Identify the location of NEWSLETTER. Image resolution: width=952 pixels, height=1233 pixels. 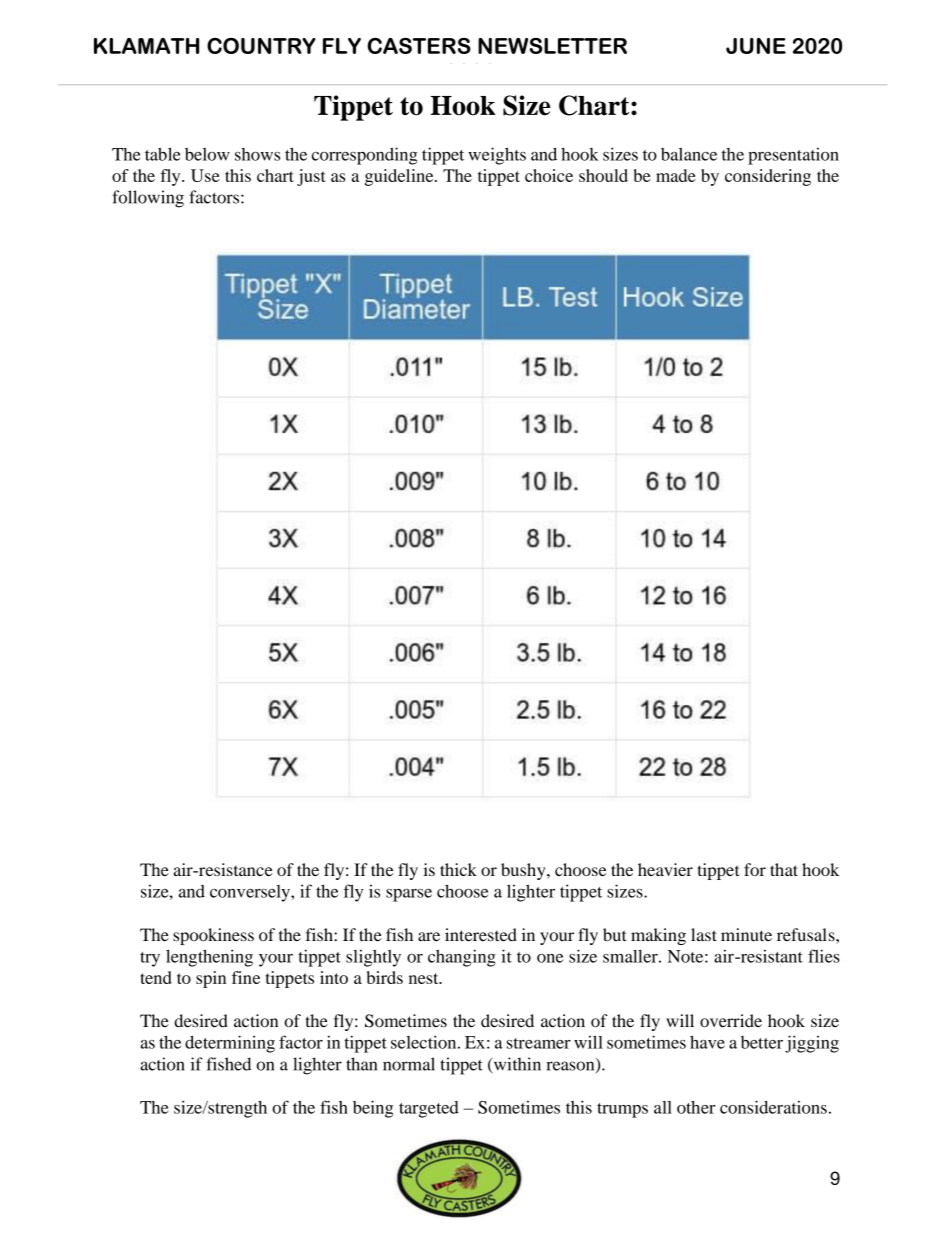
(552, 46).
